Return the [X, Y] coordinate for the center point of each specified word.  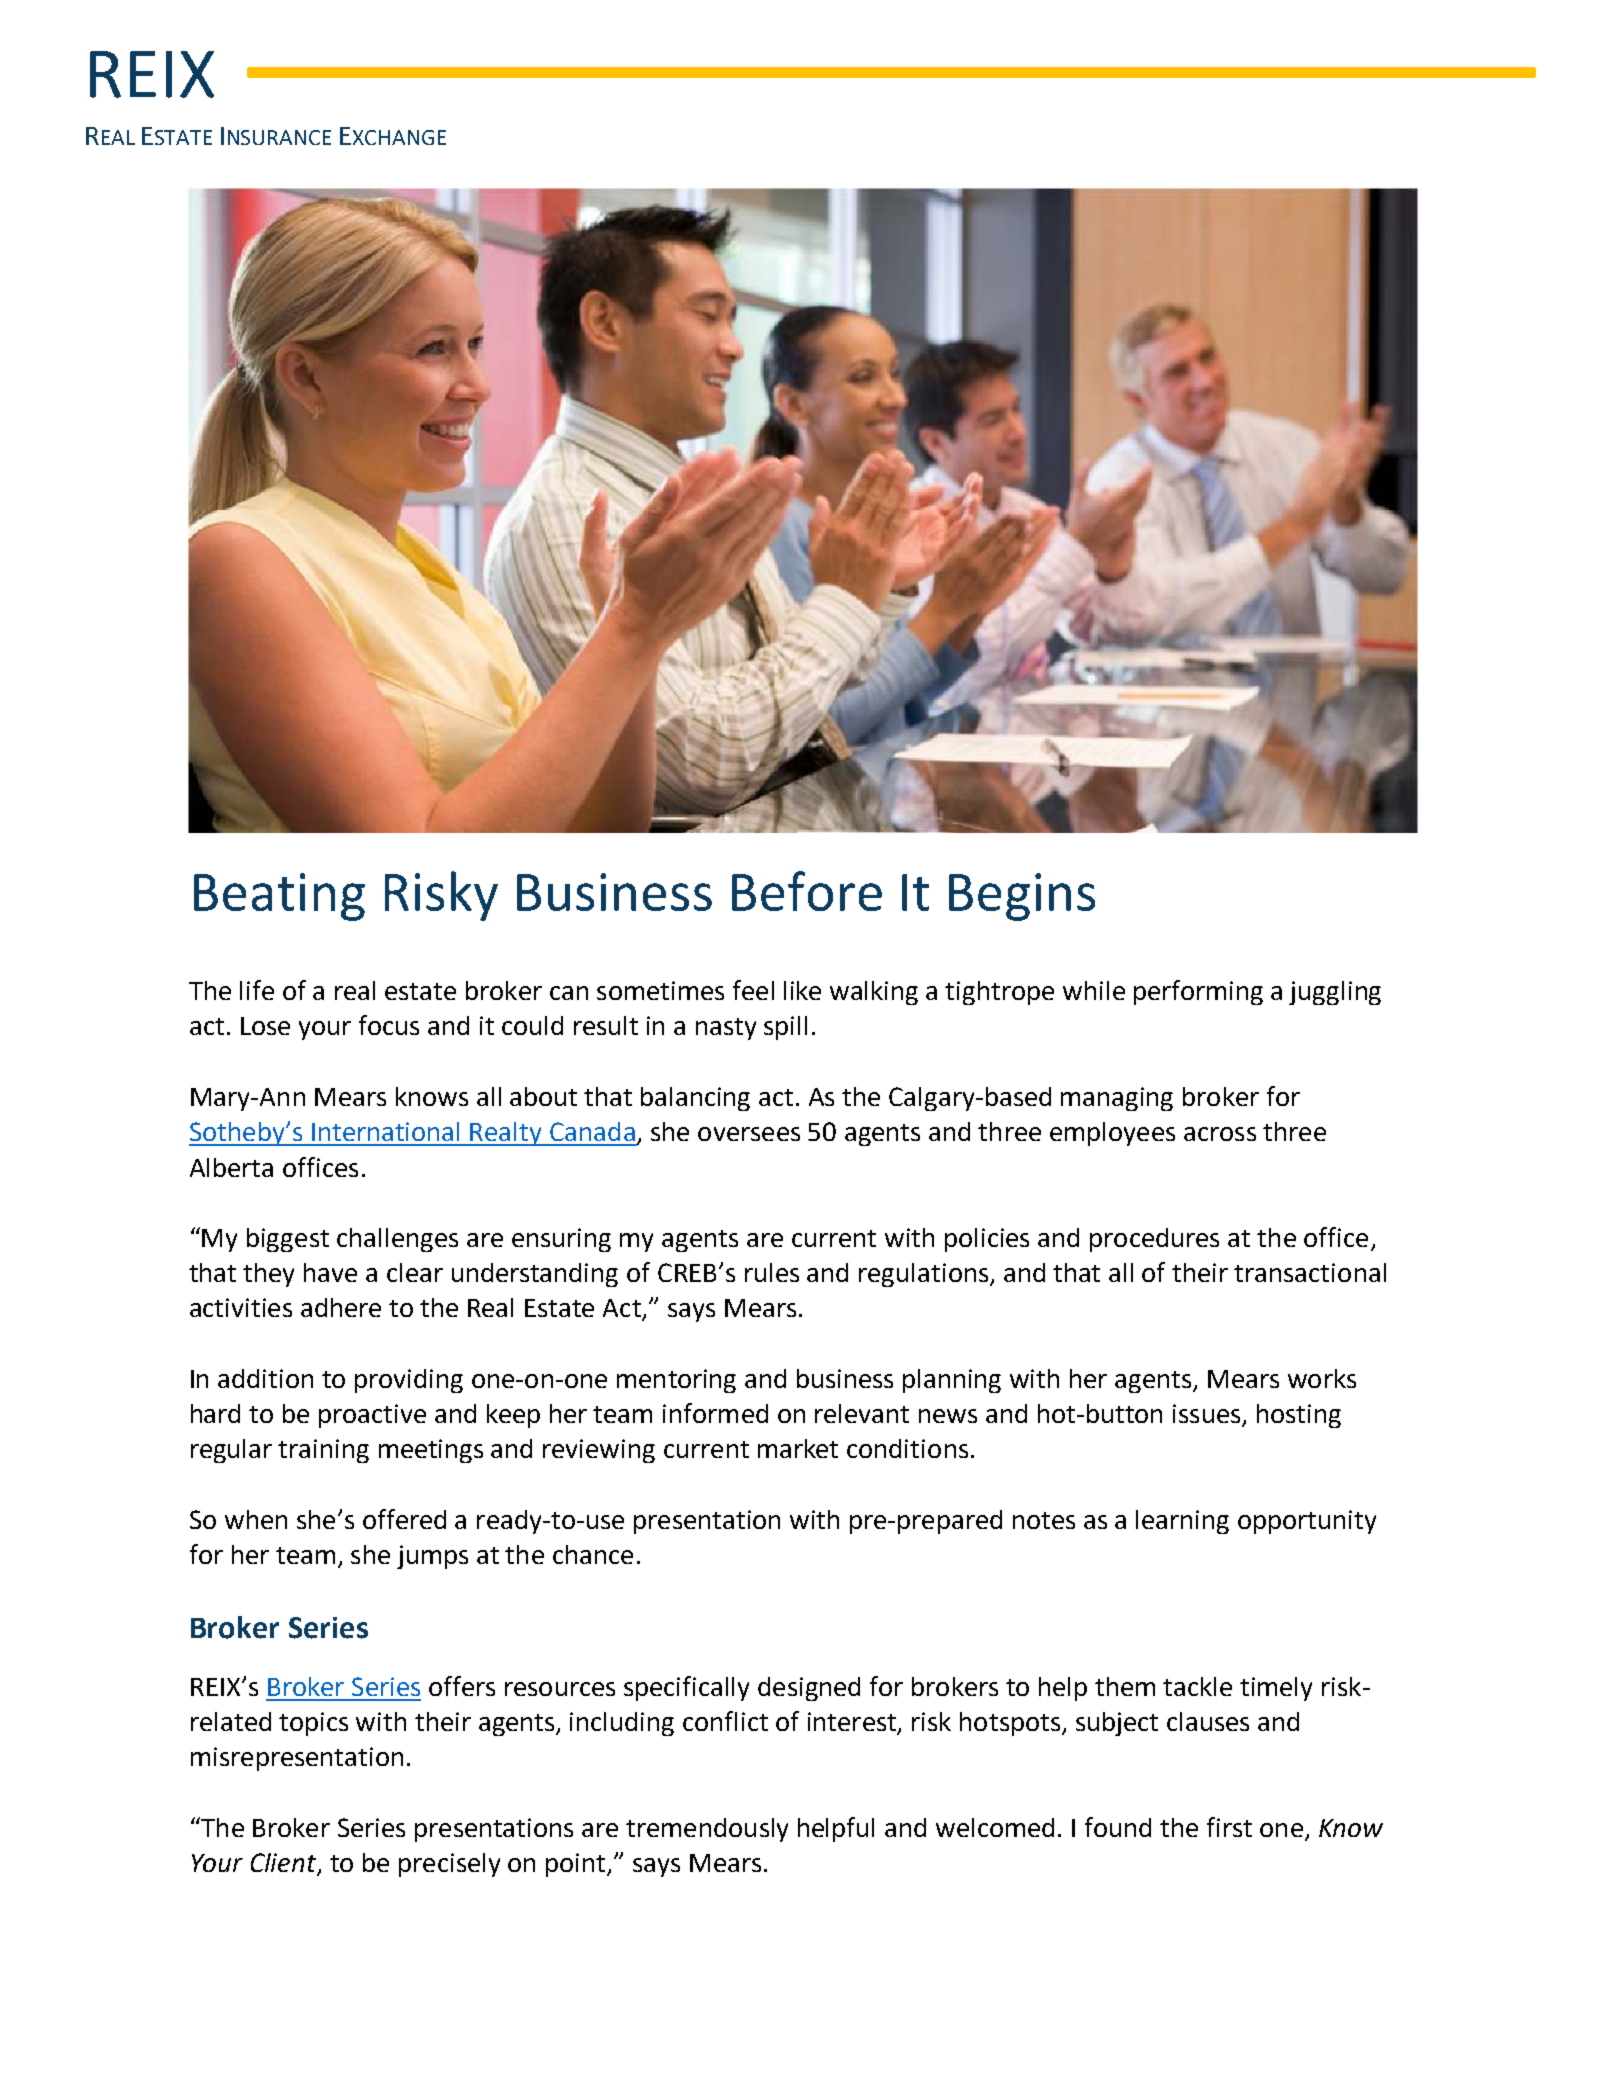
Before [807, 891]
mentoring [676, 1381]
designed [809, 1689]
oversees [749, 1134]
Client [285, 1864]
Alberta [231, 1167]
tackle [1197, 1686]
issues [1208, 1415]
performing [1198, 992]
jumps [432, 1557]
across [1220, 1134]
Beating [279, 897]
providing [409, 1381]
